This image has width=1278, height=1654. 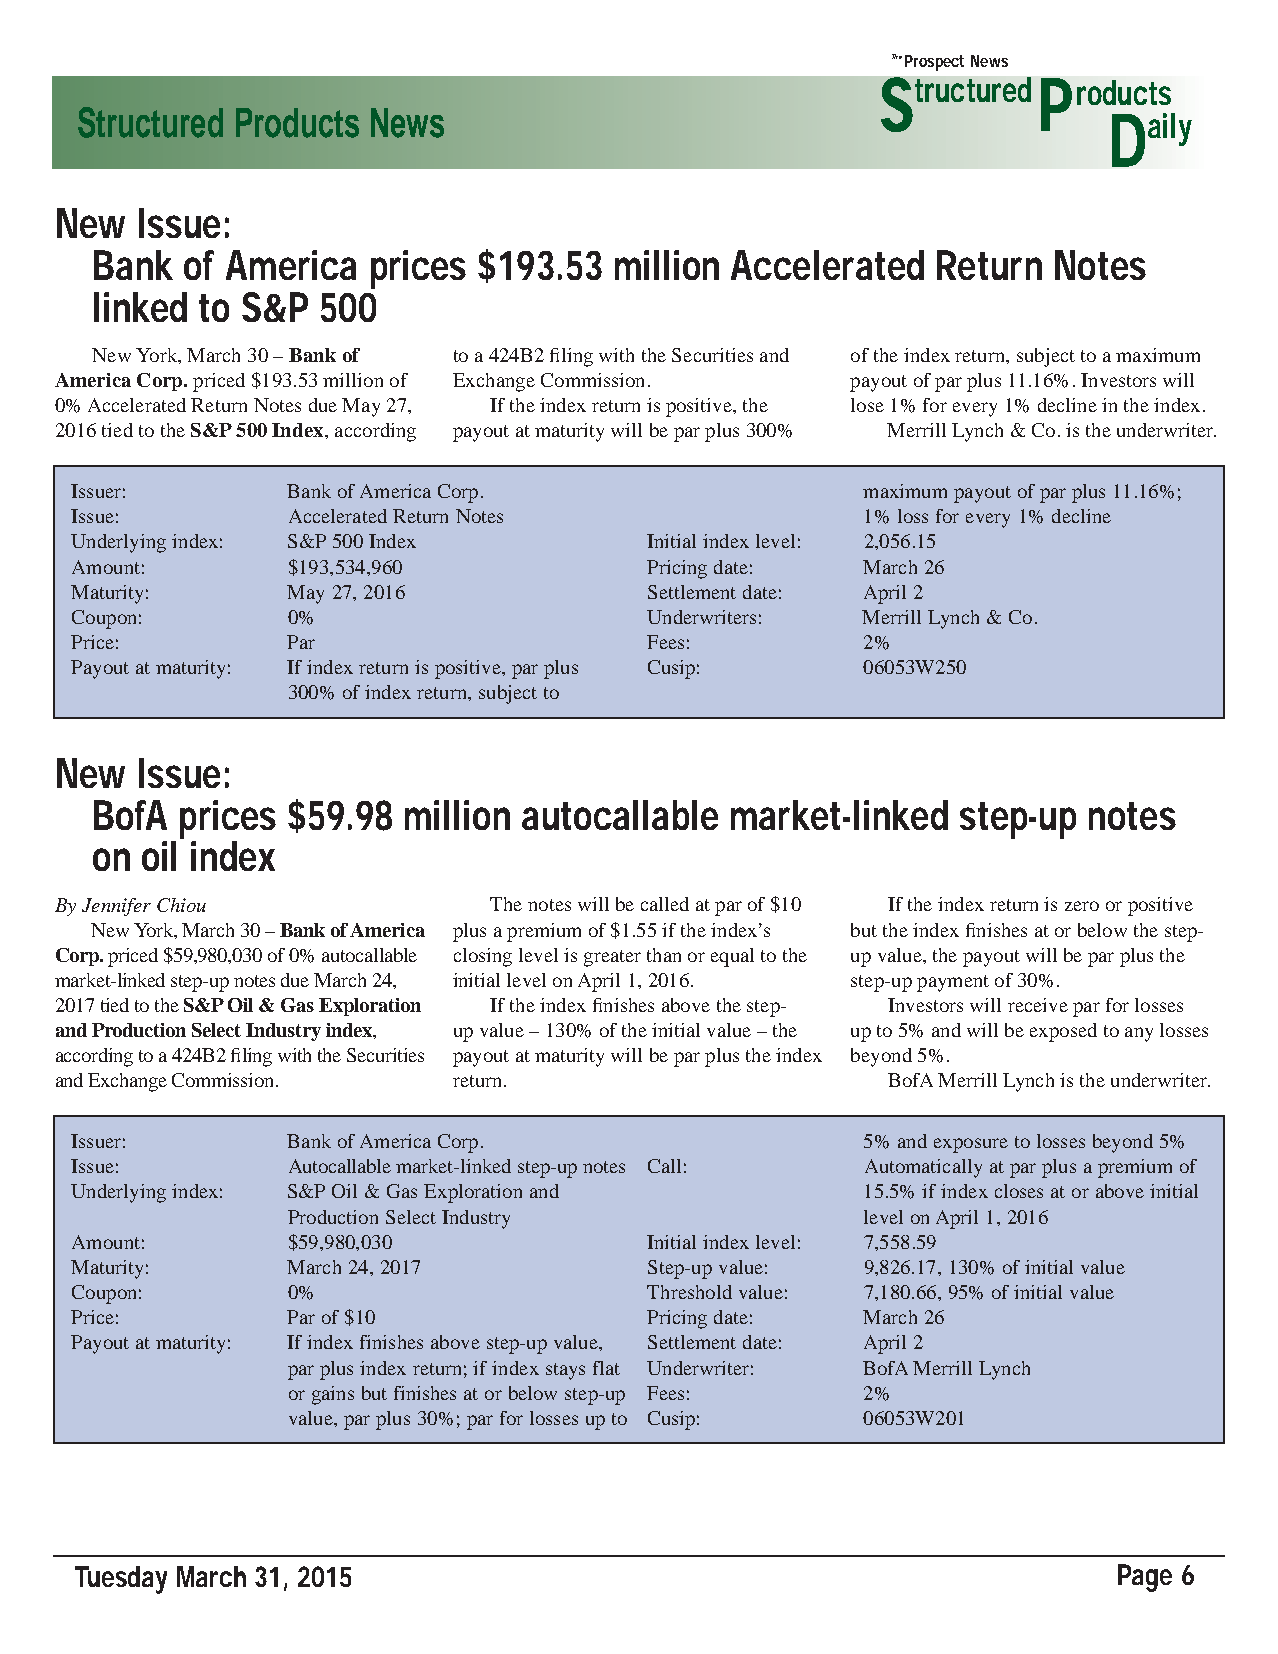 What do you see at coordinates (664, 955) in the image?
I see `than` at bounding box center [664, 955].
